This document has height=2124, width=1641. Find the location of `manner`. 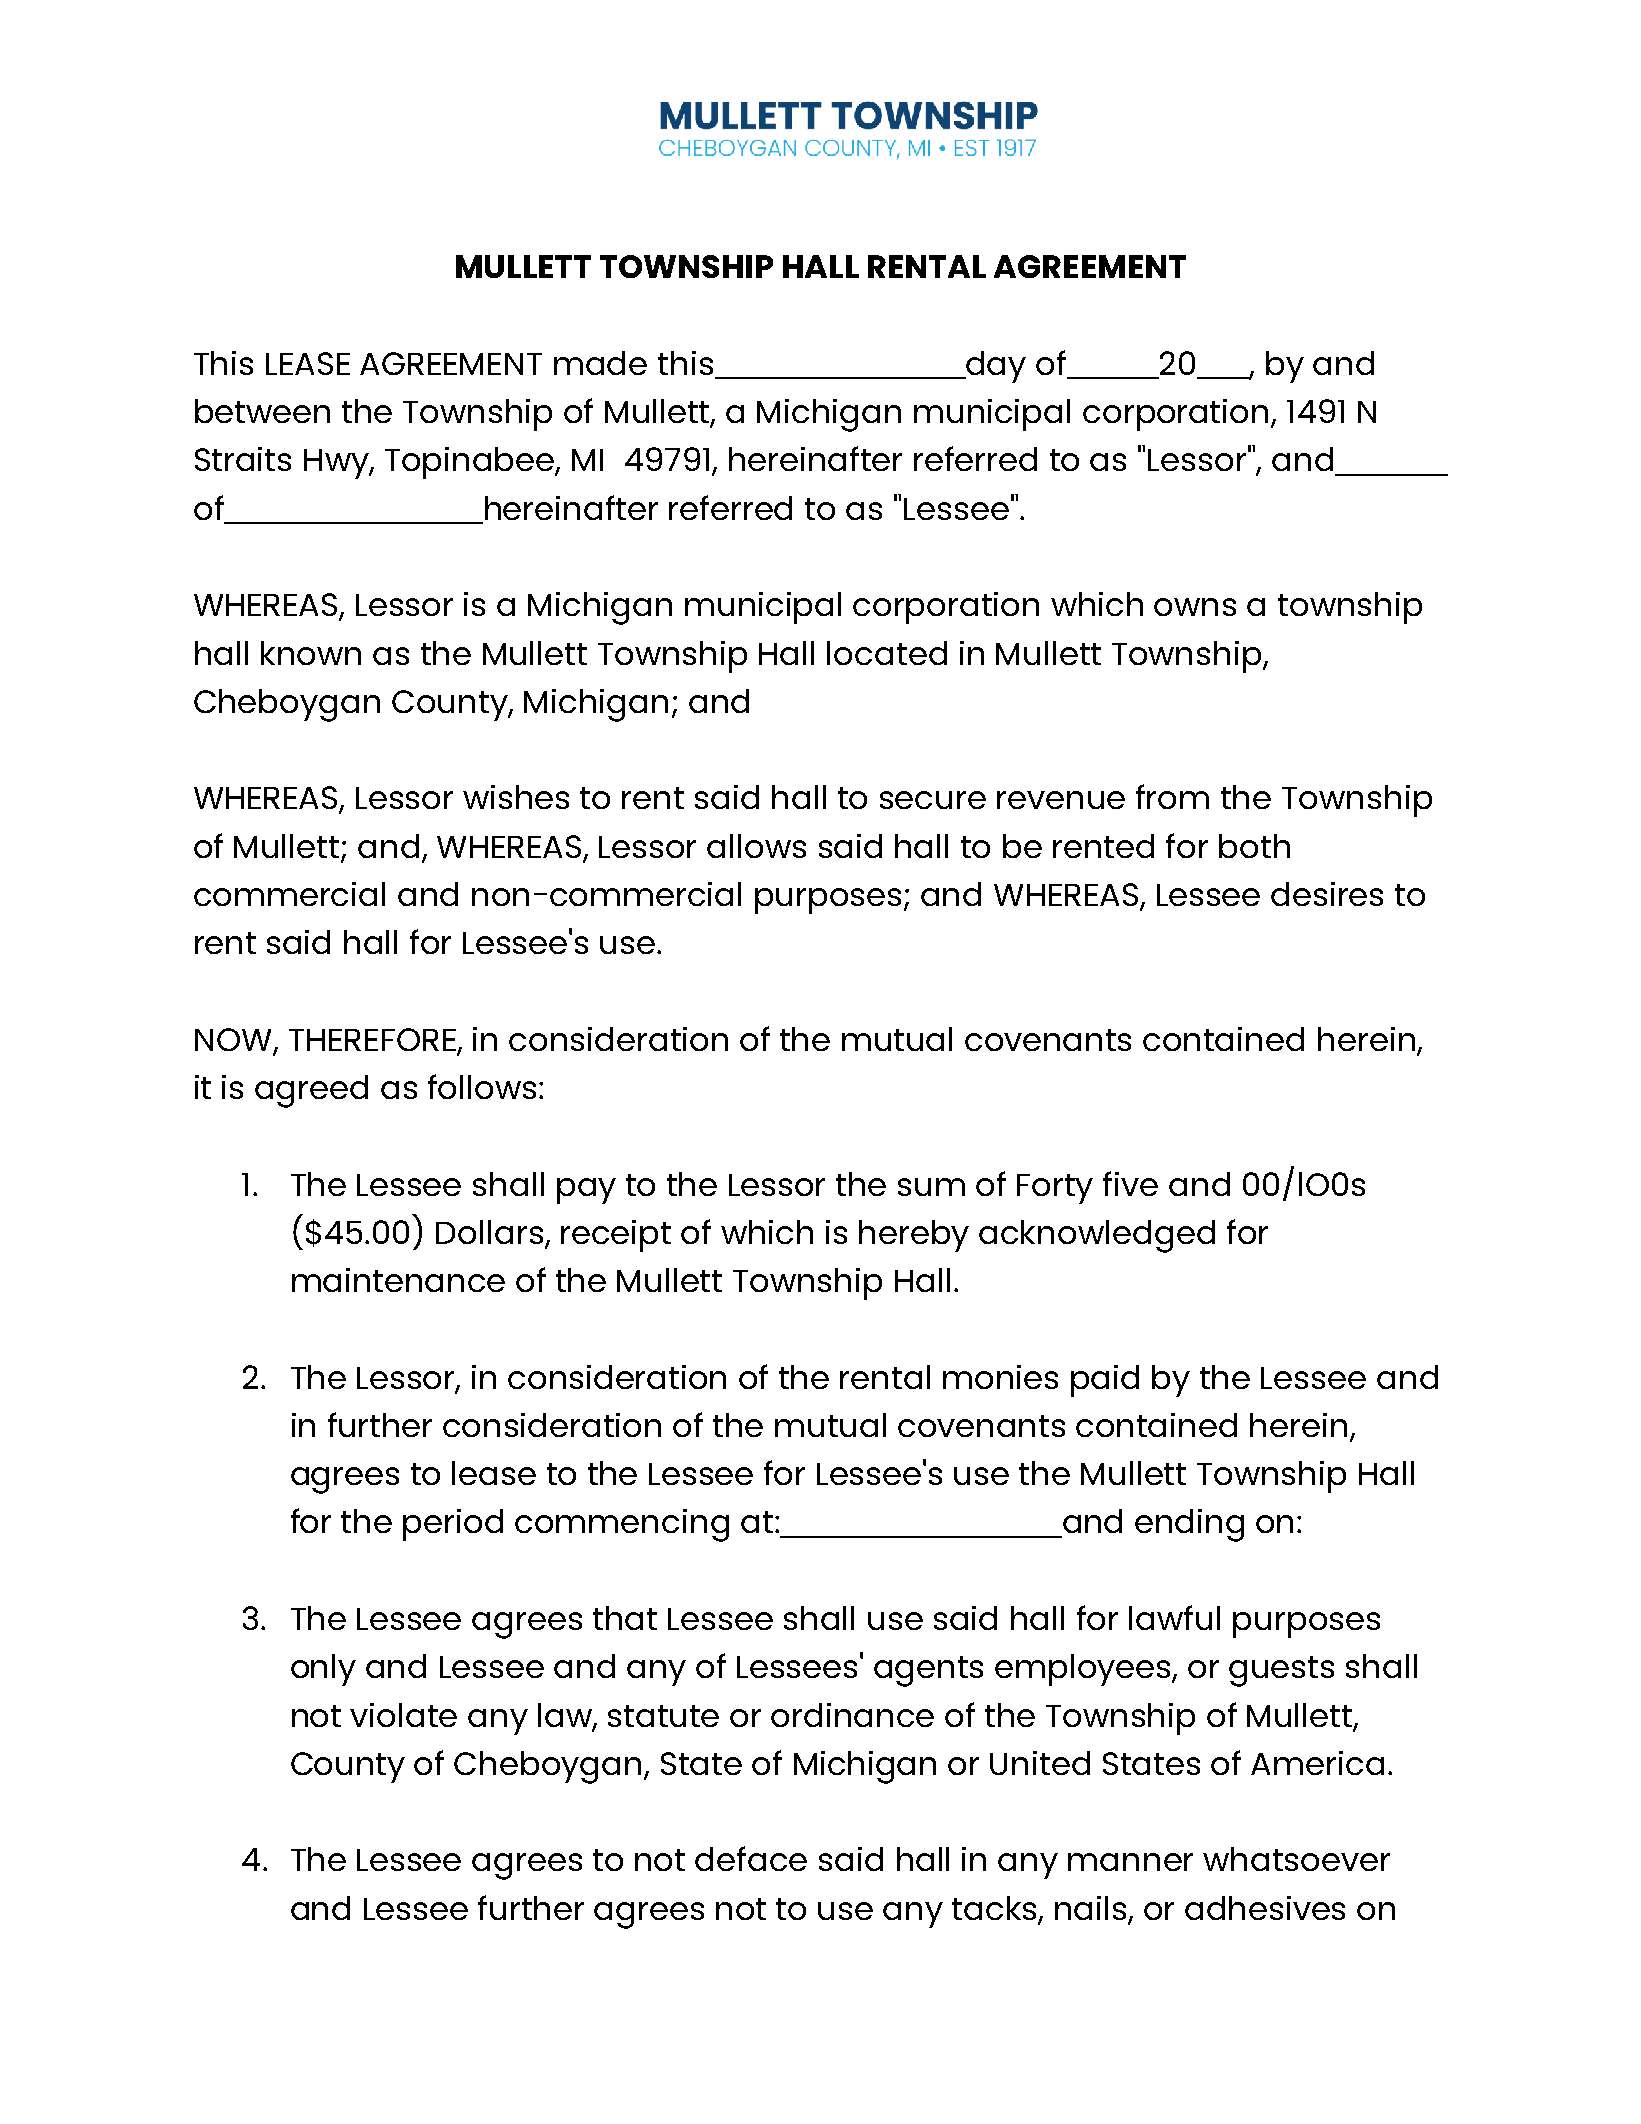

manner is located at coordinates (1130, 1862).
